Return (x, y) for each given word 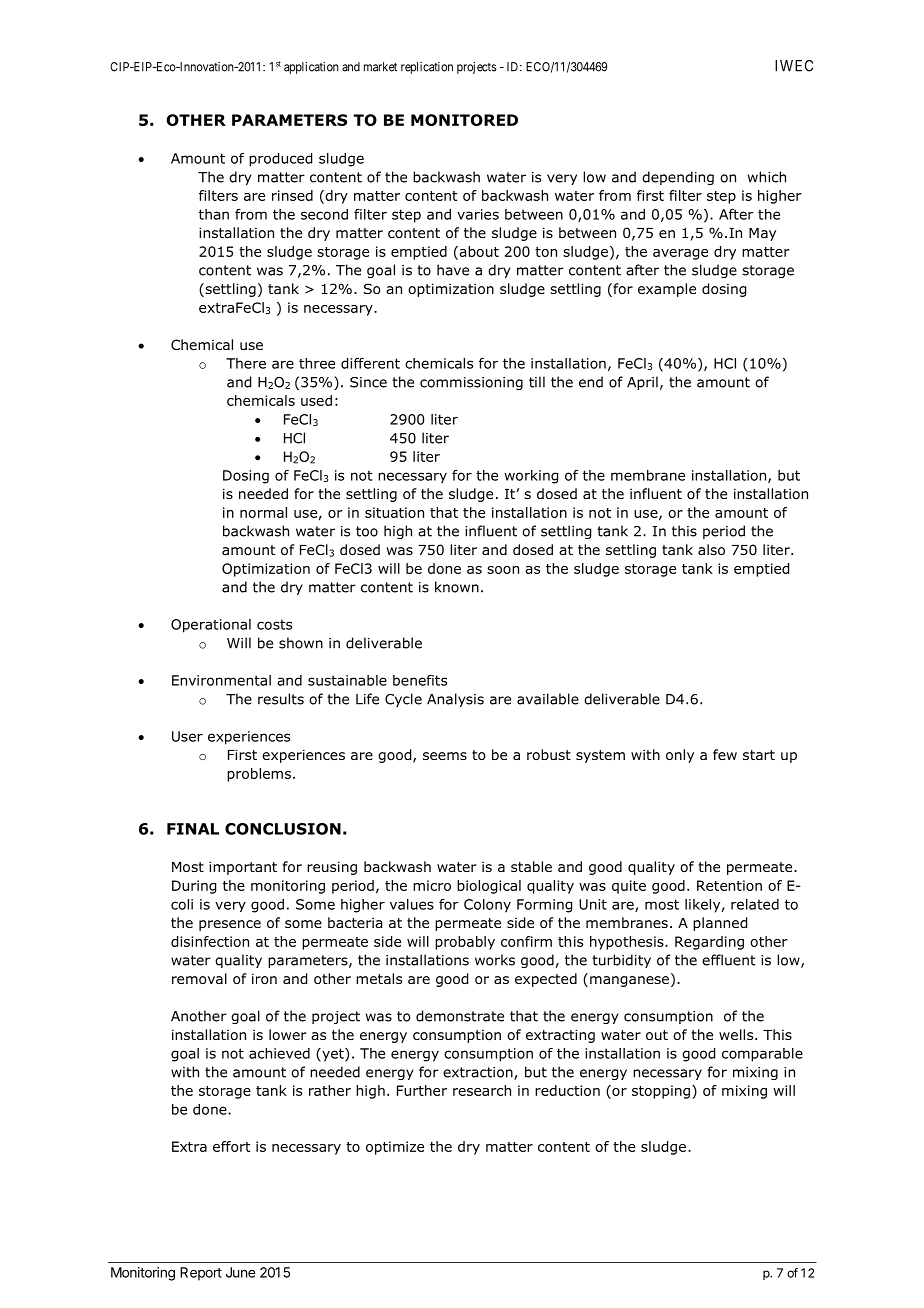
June (240, 1272)
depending (678, 178)
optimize (395, 1148)
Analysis (455, 700)
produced (280, 160)
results (281, 699)
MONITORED (464, 120)
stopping (661, 1092)
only (680, 756)
